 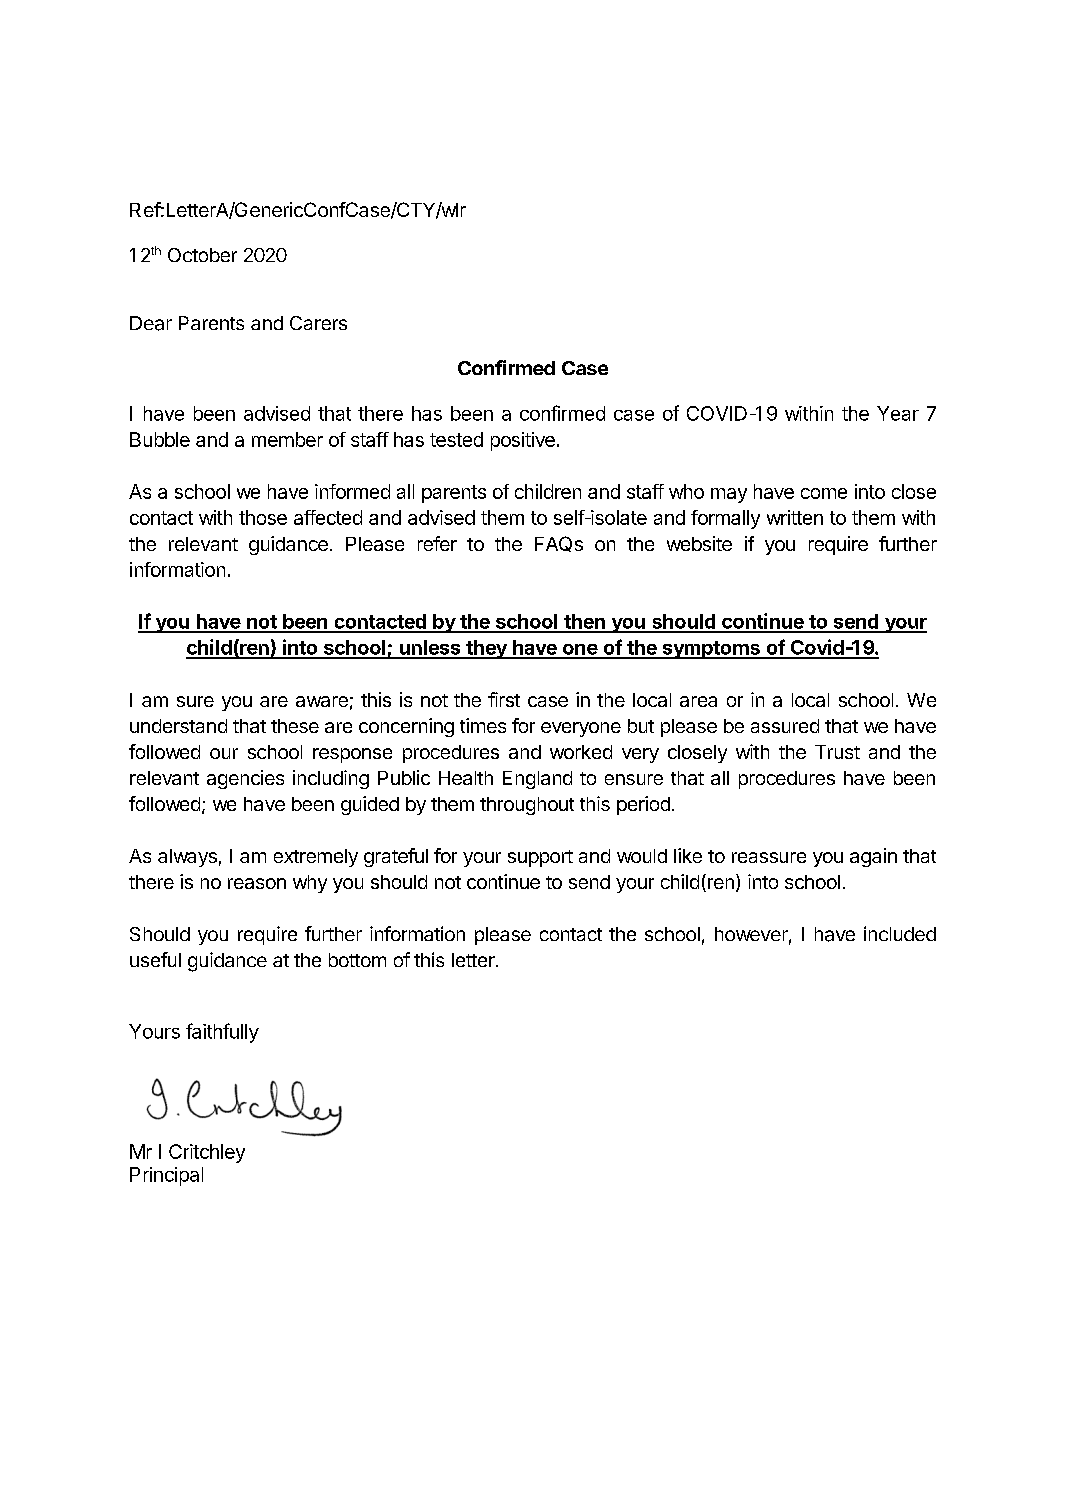 I want to click on Year, so click(x=898, y=413).
